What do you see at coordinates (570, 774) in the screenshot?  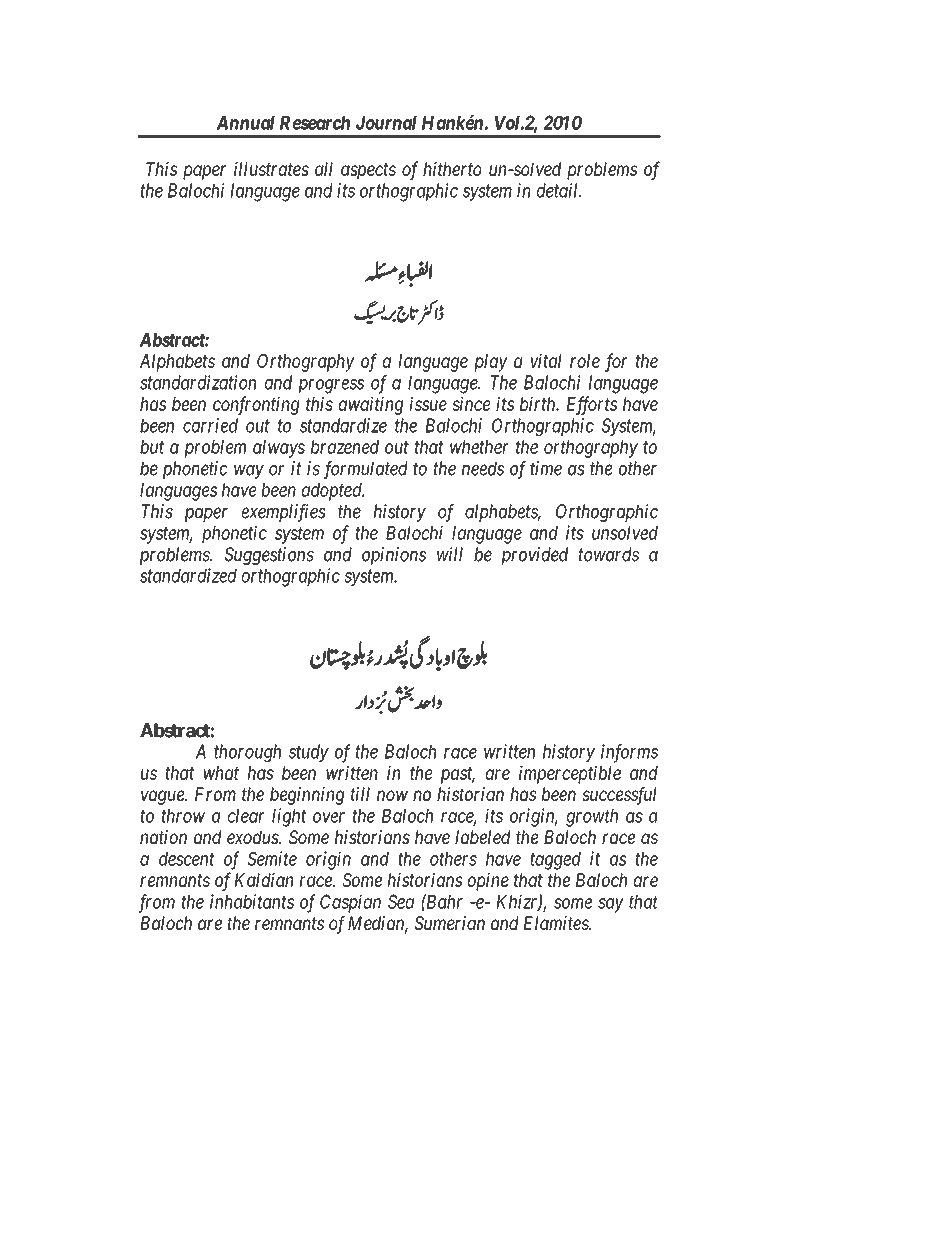 I see `imperceptible` at bounding box center [570, 774].
